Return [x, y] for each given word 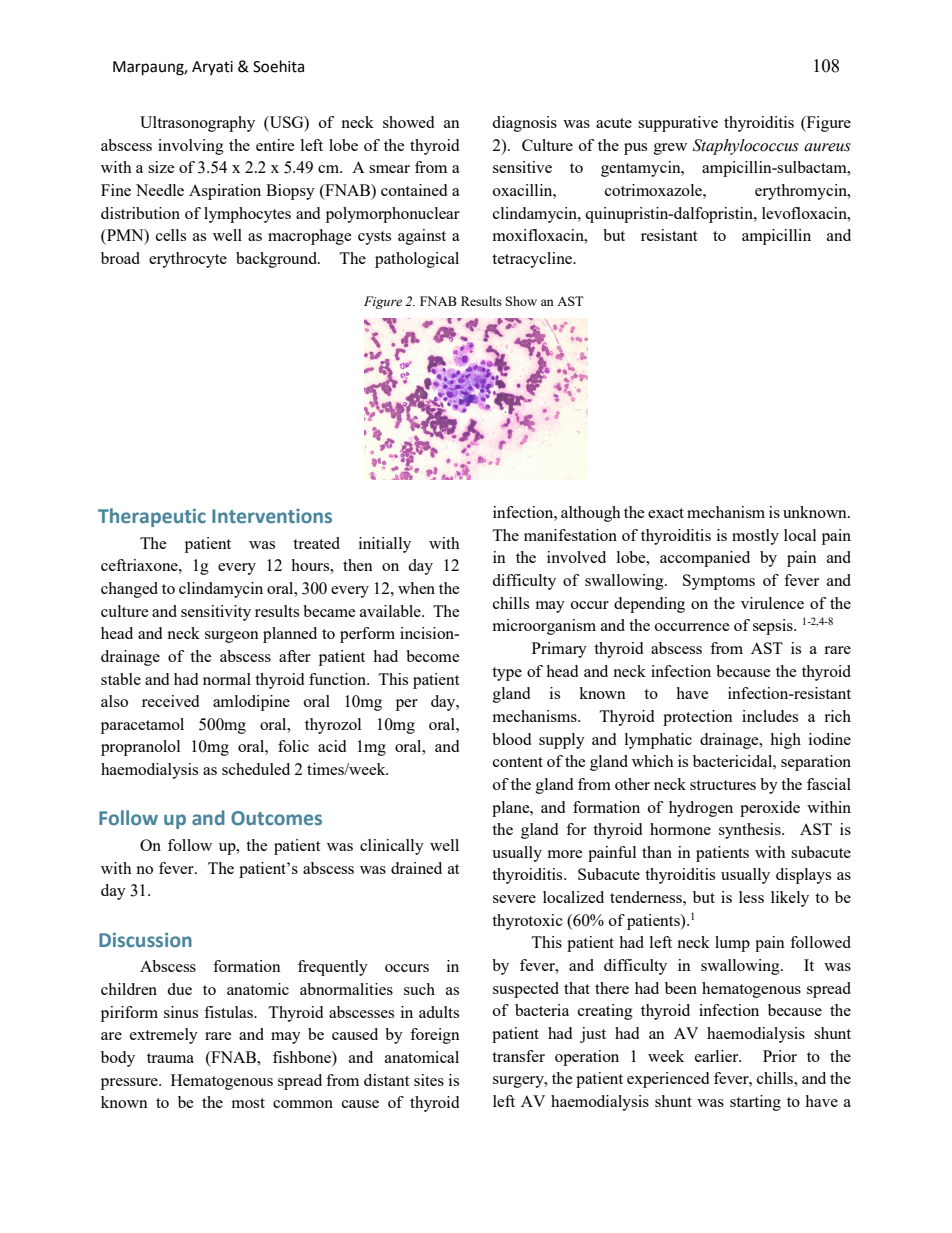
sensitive [522, 167]
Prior [780, 1056]
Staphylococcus [746, 147]
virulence [772, 603]
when [416, 588]
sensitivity [216, 613]
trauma [170, 1058]
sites [429, 1080]
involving [191, 147]
